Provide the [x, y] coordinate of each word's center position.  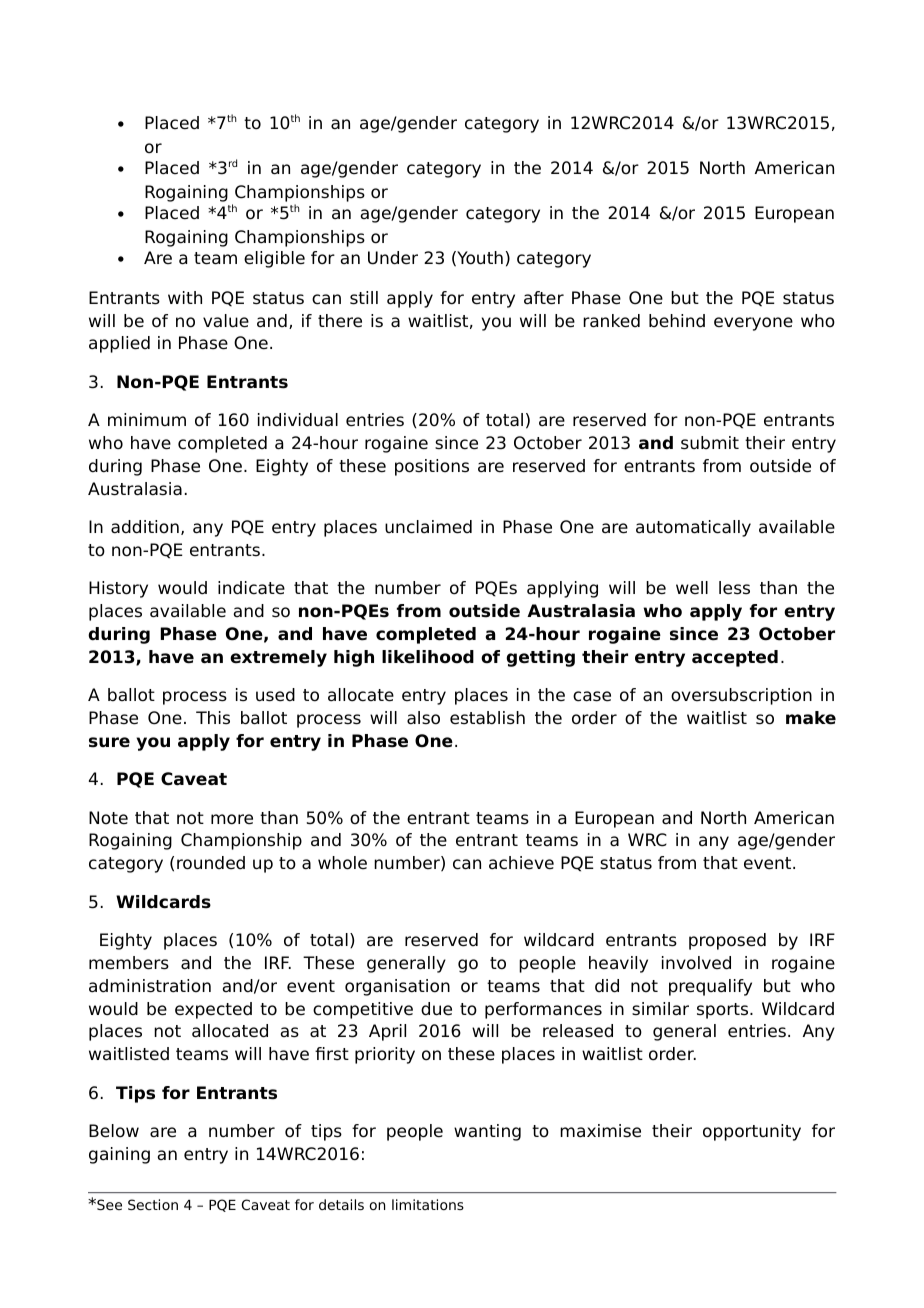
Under [393, 258]
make [811, 718]
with [185, 297]
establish [487, 718]
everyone [753, 324]
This [213, 718]
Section [153, 1204]
